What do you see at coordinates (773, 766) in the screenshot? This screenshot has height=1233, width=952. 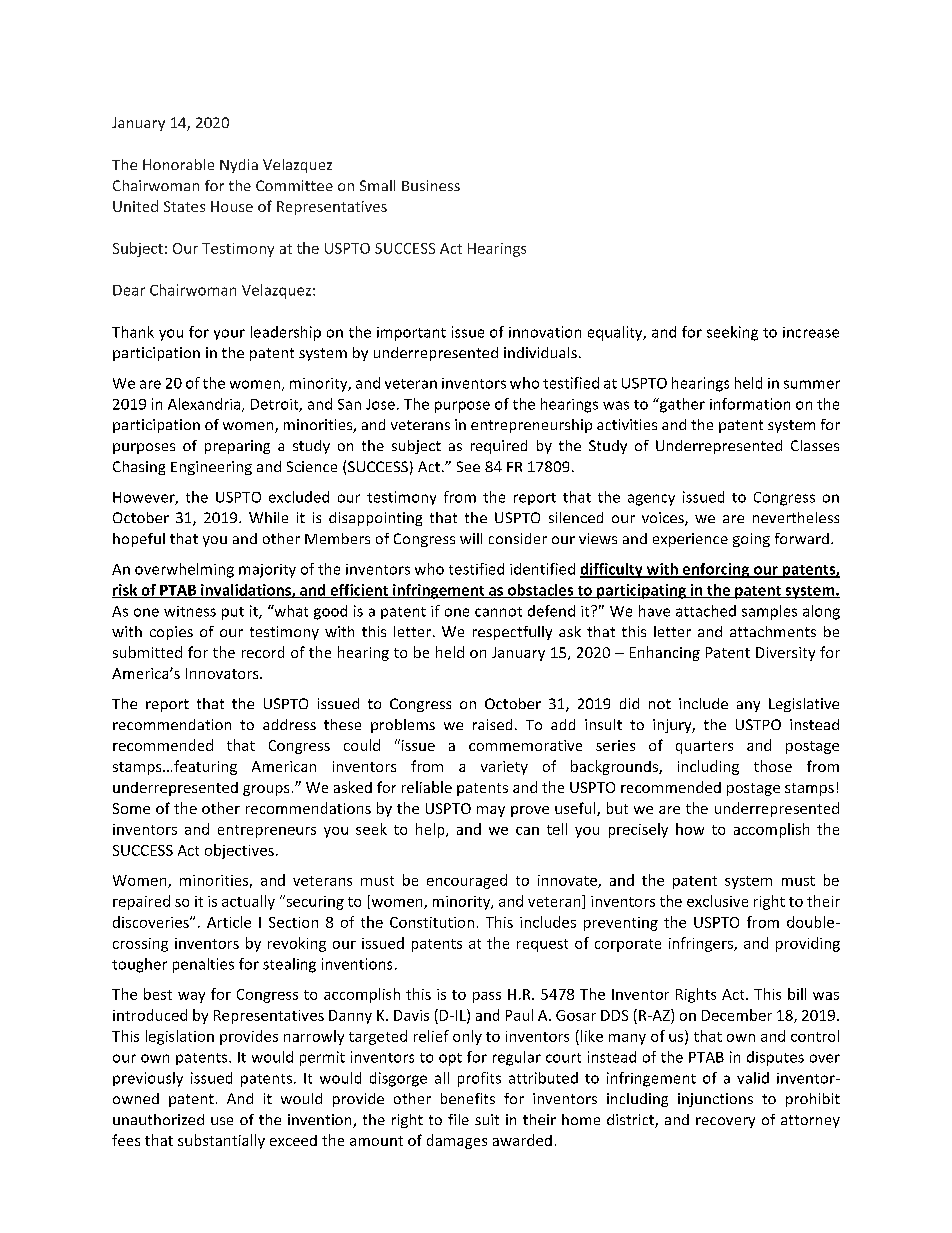 I see `those` at bounding box center [773, 766].
